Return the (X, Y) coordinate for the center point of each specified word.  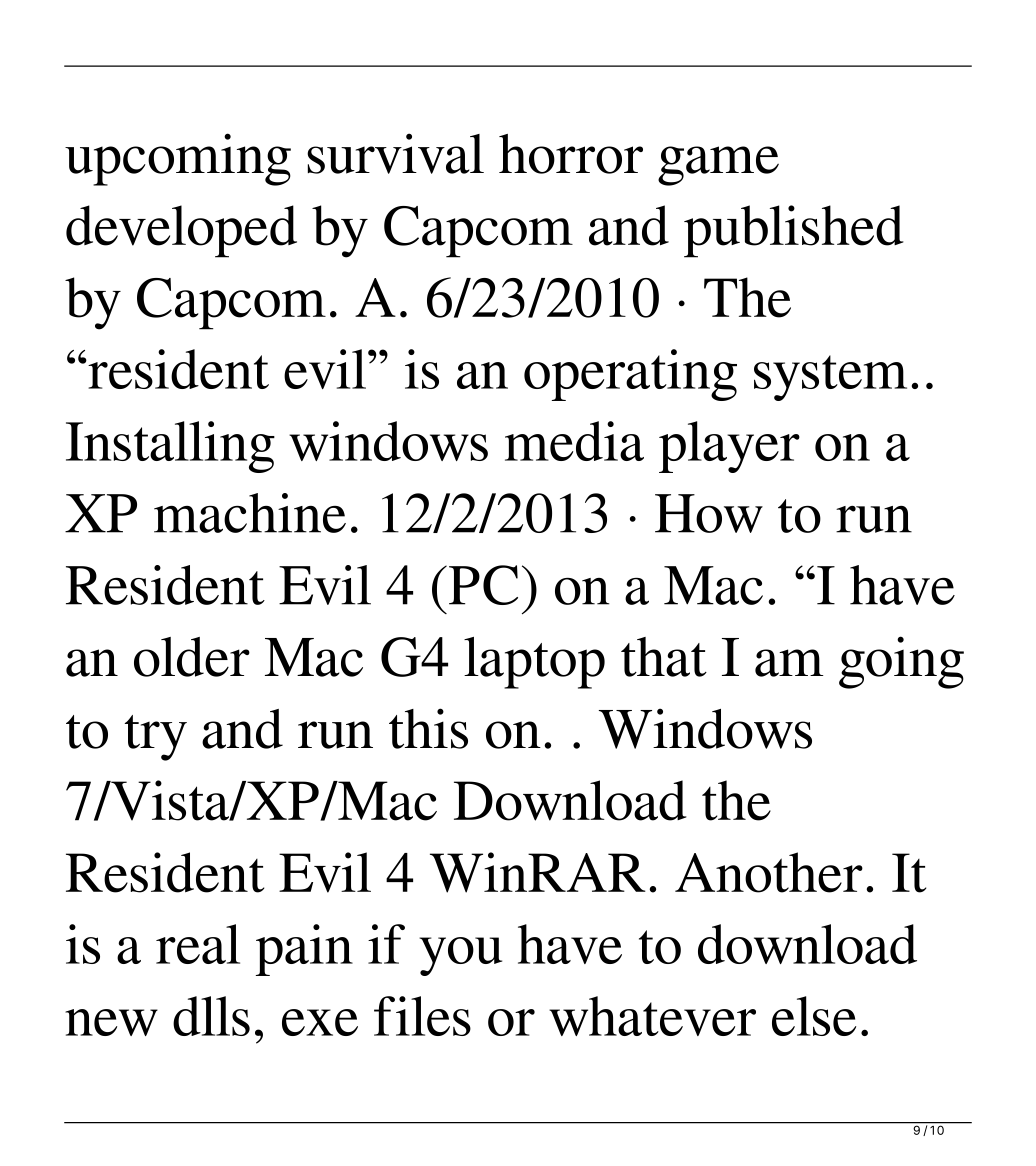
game (718, 166)
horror (571, 154)
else (814, 1016)
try (156, 738)
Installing (170, 447)
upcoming (178, 159)
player (729, 447)
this (428, 728)
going (901, 662)
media (574, 441)
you (460, 956)
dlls (211, 1016)
